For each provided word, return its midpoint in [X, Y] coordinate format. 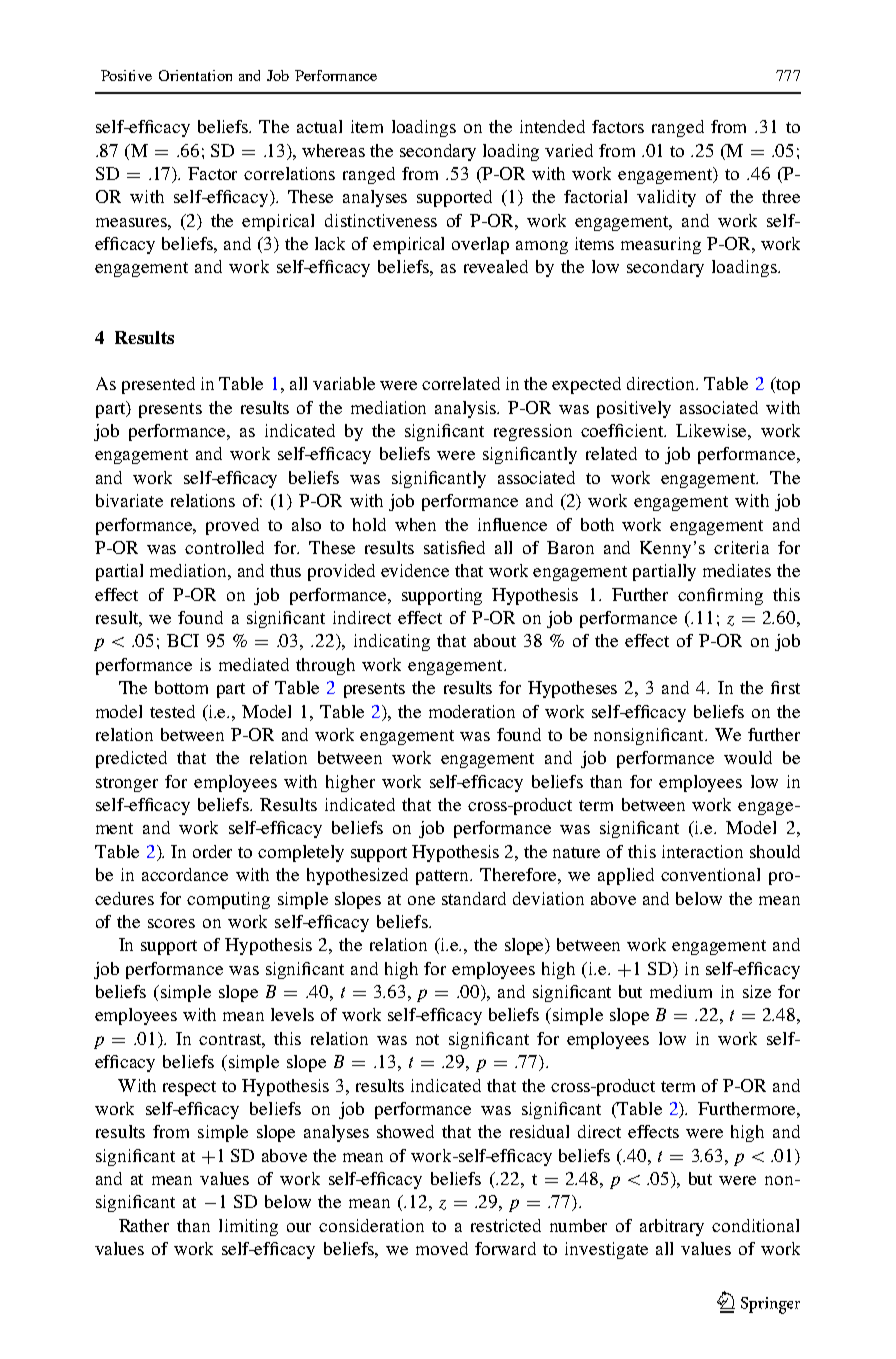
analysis [467, 409]
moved [442, 1248]
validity [666, 198]
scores [171, 923]
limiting [248, 1227]
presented [158, 385]
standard [474, 898]
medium [681, 991]
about [495, 640]
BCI [183, 640]
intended [552, 126]
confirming [720, 596]
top [787, 385]
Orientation [195, 75]
